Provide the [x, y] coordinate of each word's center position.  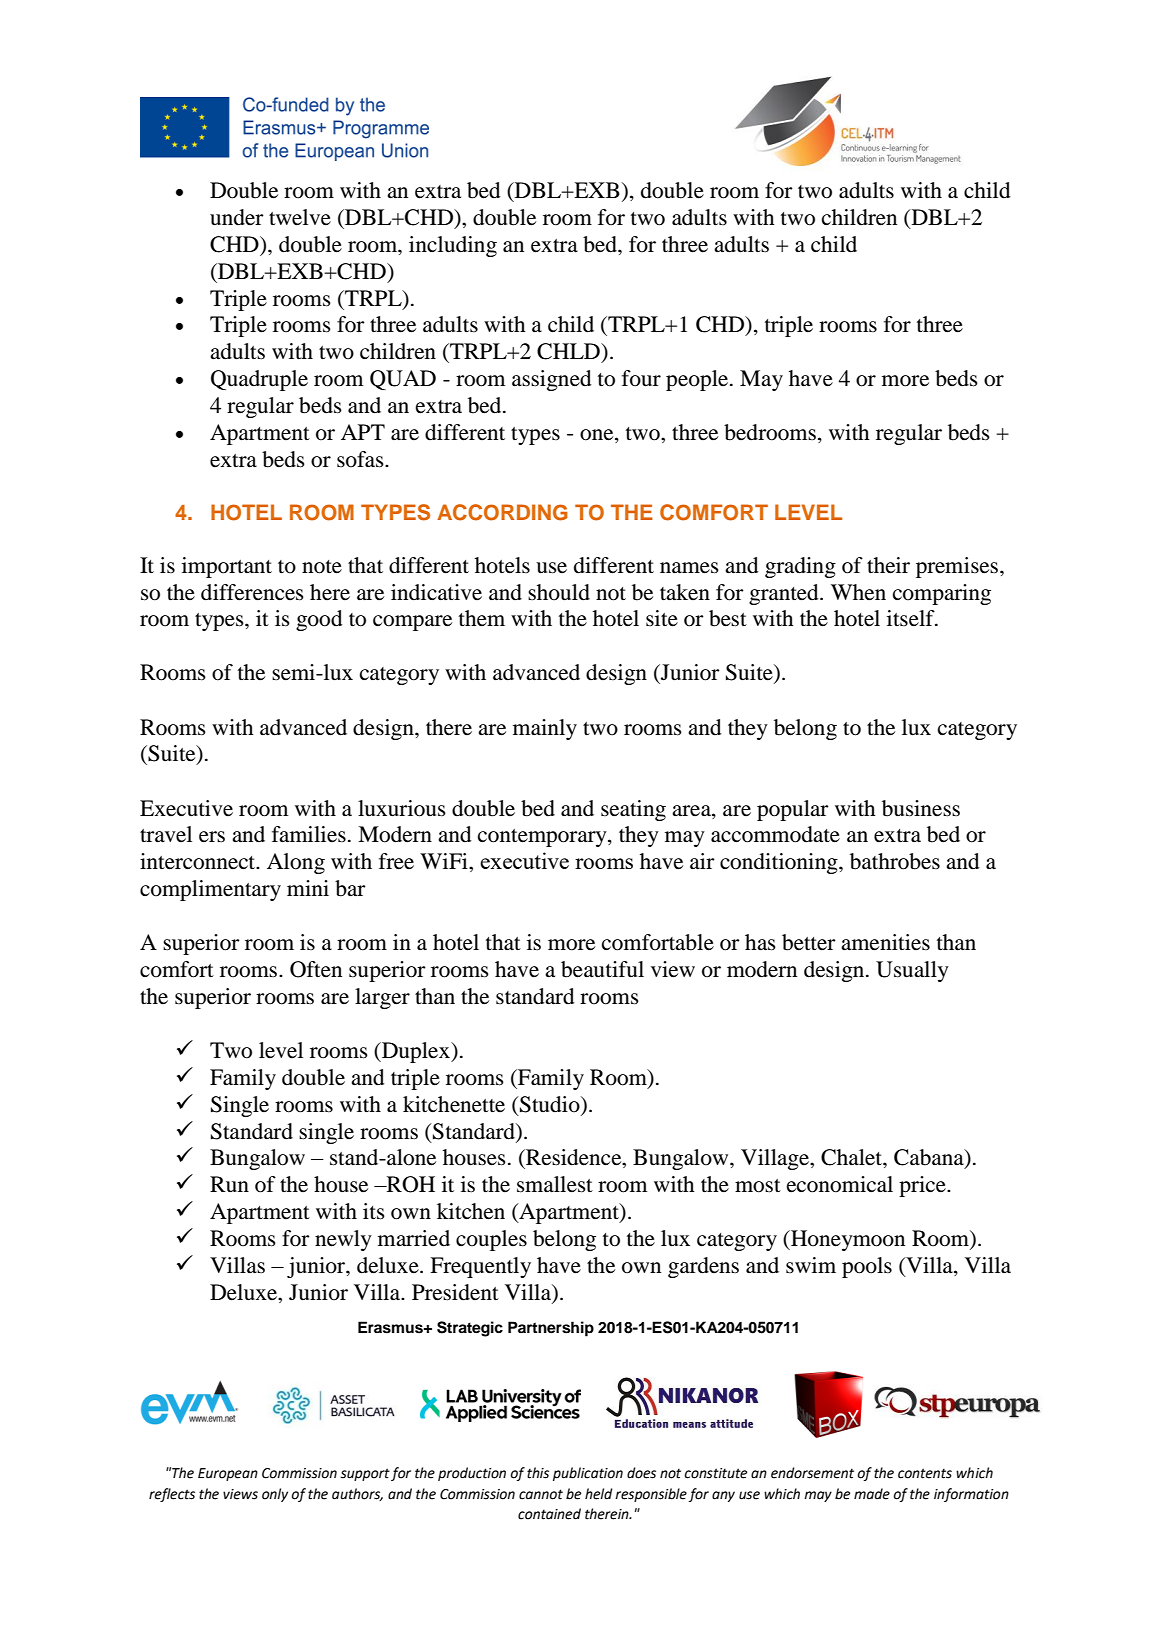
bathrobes [895, 861]
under [237, 217]
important [227, 567]
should [559, 592]
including [453, 246]
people [698, 380]
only [275, 1495]
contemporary [543, 838]
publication [588, 1474]
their [888, 565]
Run [229, 1184]
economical [840, 1184]
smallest [555, 1184]
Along [296, 863]
